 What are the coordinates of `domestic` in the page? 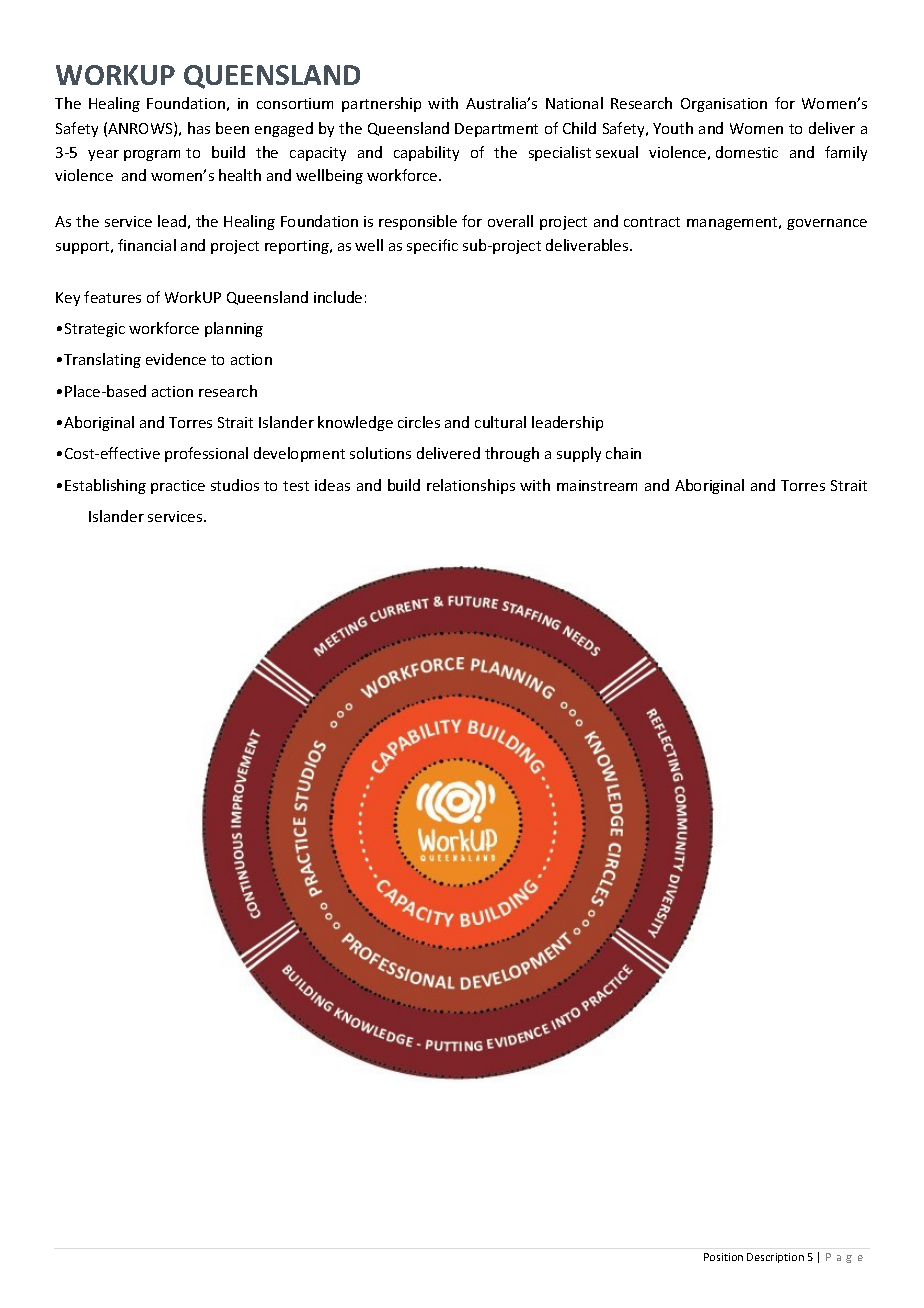 It's located at (747, 152).
